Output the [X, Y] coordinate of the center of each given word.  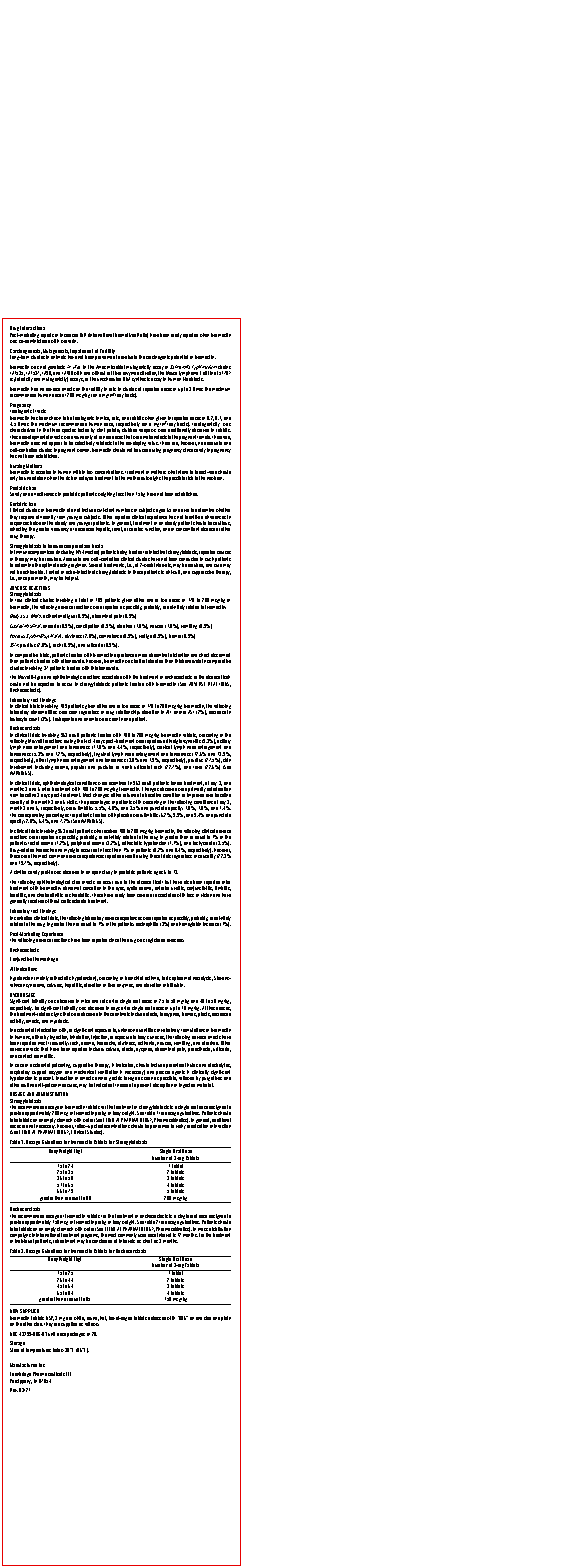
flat [103, 1318]
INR [83, 335]
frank [127, 767]
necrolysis [203, 978]
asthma [152, 978]
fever [197, 767]
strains [224, 368]
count [34, 719]
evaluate [129, 357]
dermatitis [44, 1056]
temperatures [38, 1350]
